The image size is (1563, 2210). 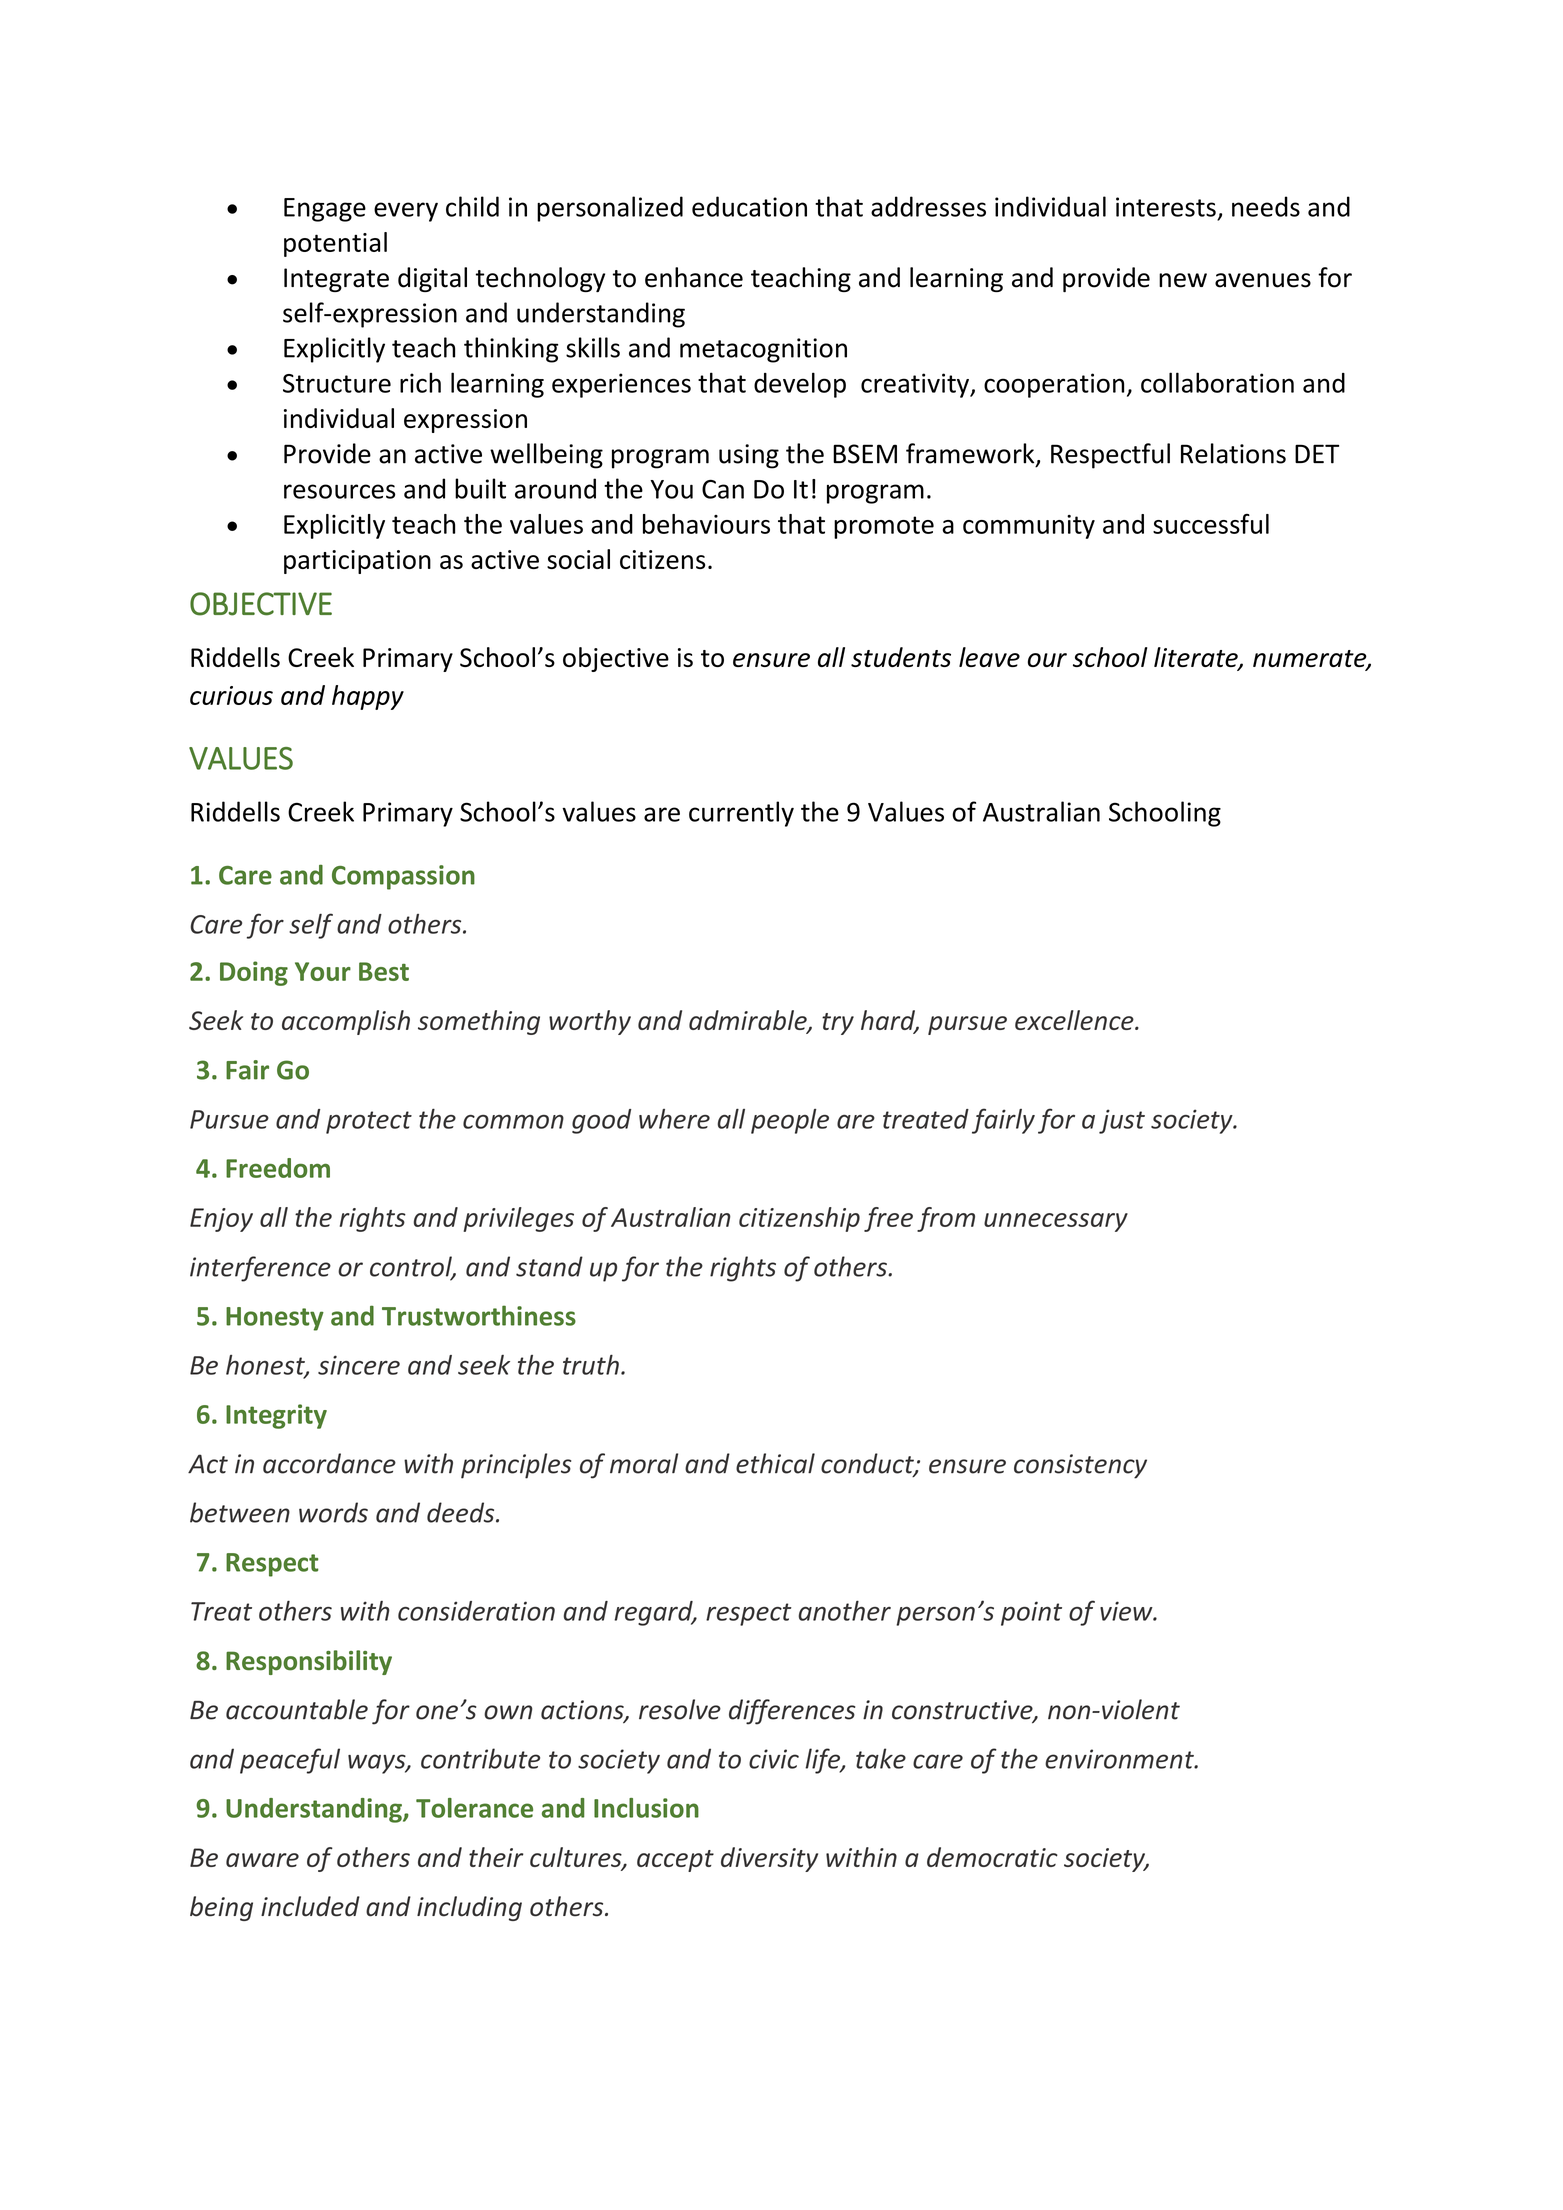 What do you see at coordinates (1183, 280) in the document?
I see `new` at bounding box center [1183, 280].
